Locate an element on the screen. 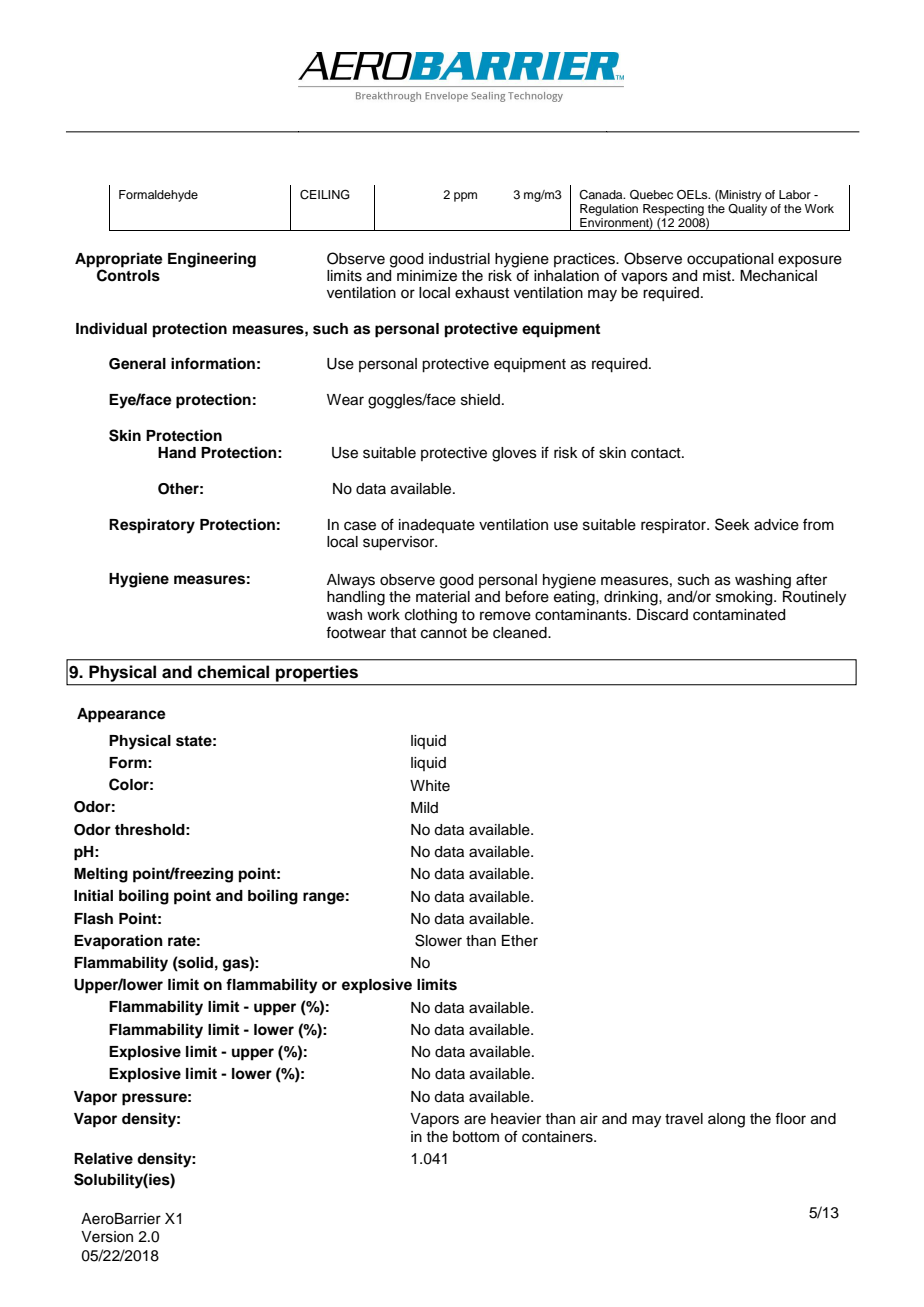  Engineering is located at coordinates (212, 260).
